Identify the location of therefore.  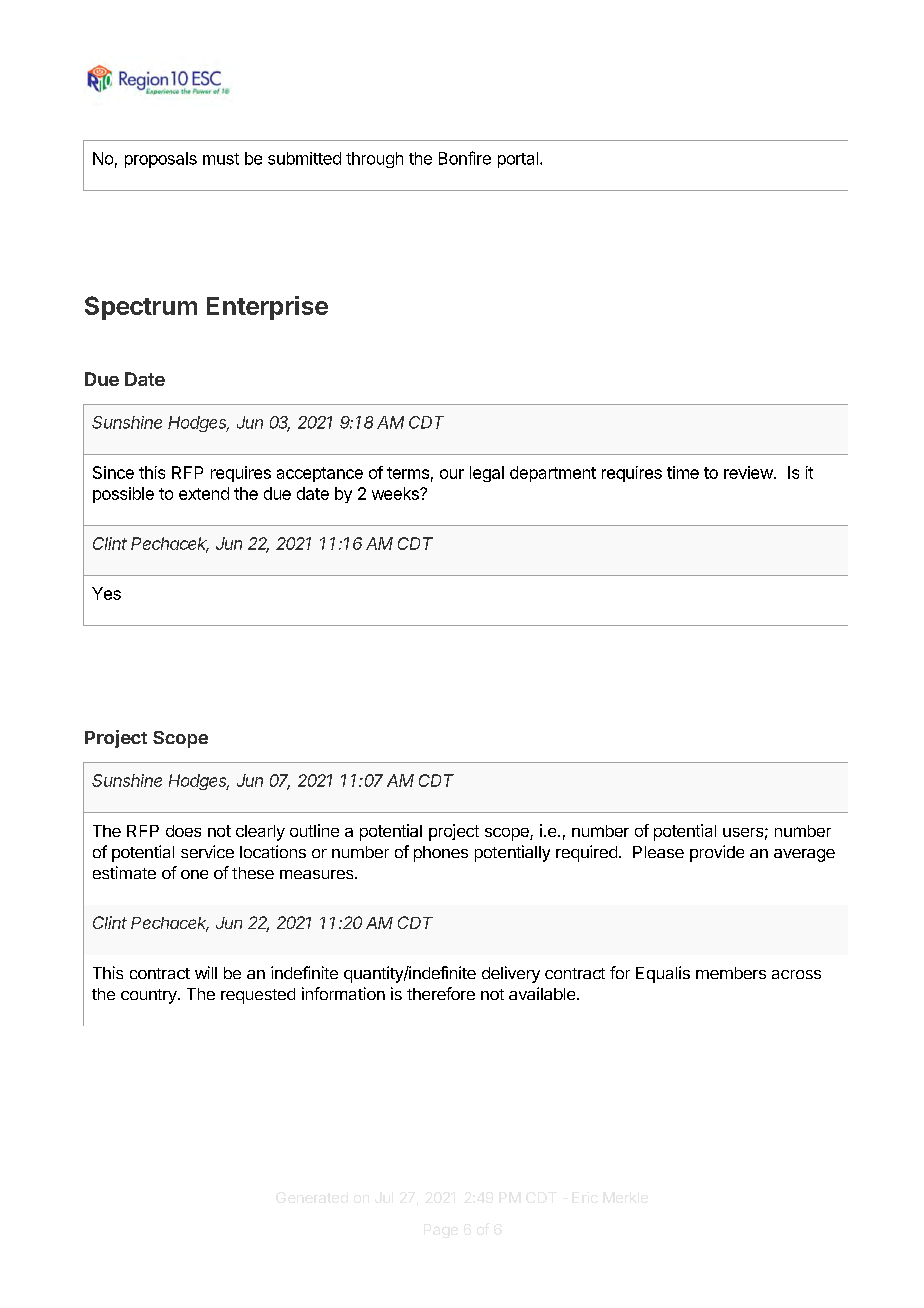
(441, 993).
